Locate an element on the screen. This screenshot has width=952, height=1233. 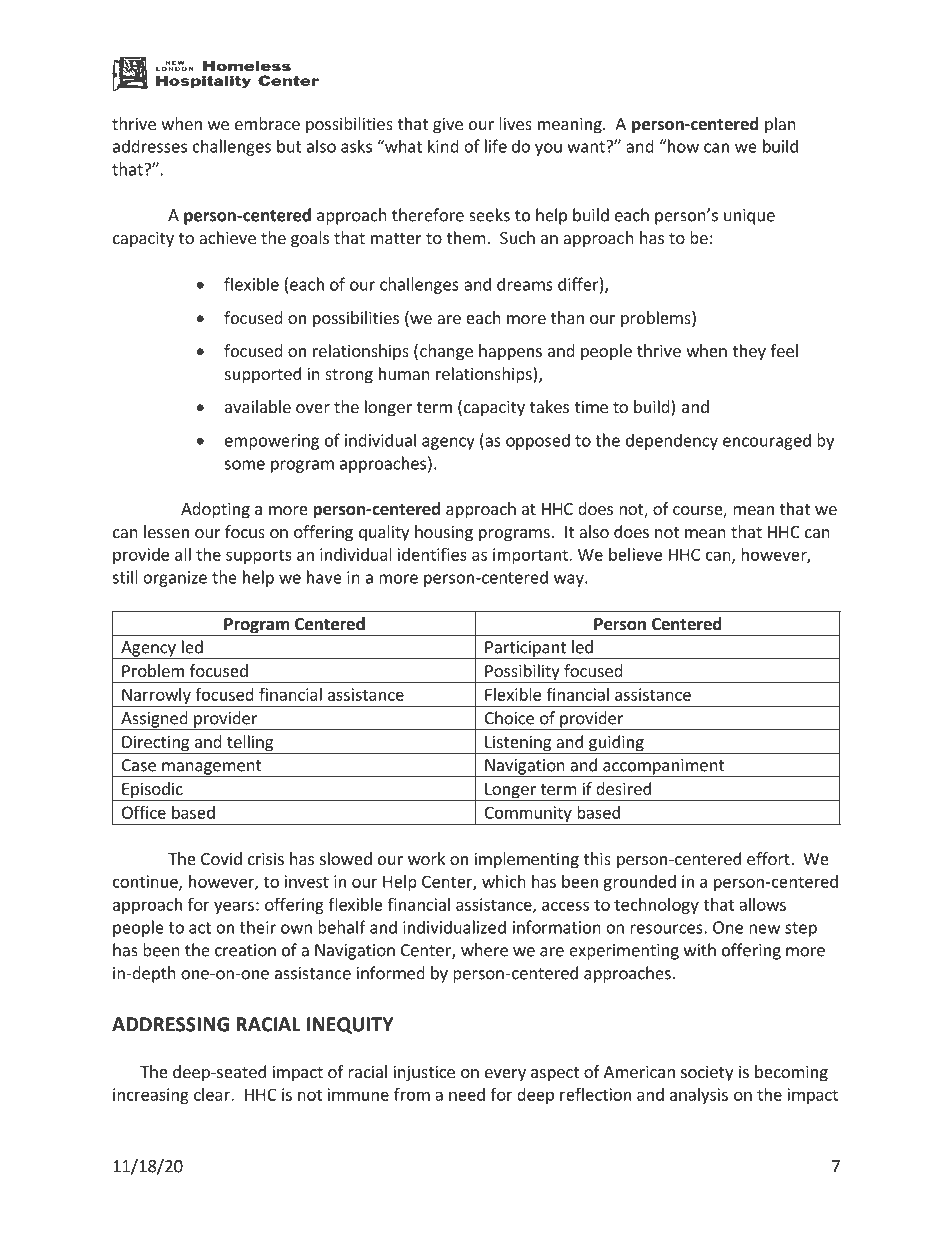
Covid is located at coordinates (221, 858).
